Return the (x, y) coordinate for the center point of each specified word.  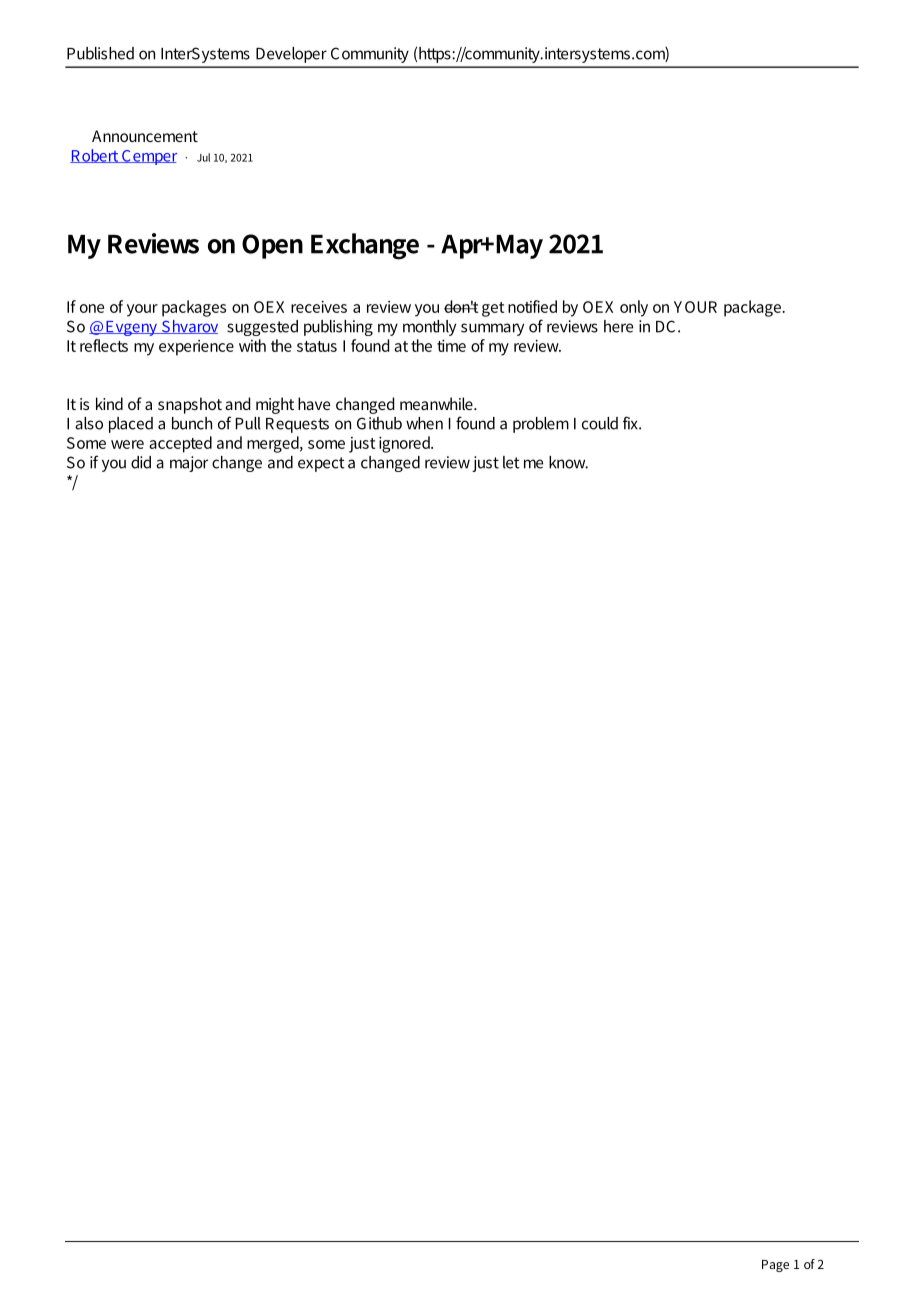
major (189, 464)
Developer (291, 55)
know (568, 462)
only (634, 308)
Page (775, 1266)
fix (631, 423)
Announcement (145, 136)
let (511, 462)
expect (321, 464)
